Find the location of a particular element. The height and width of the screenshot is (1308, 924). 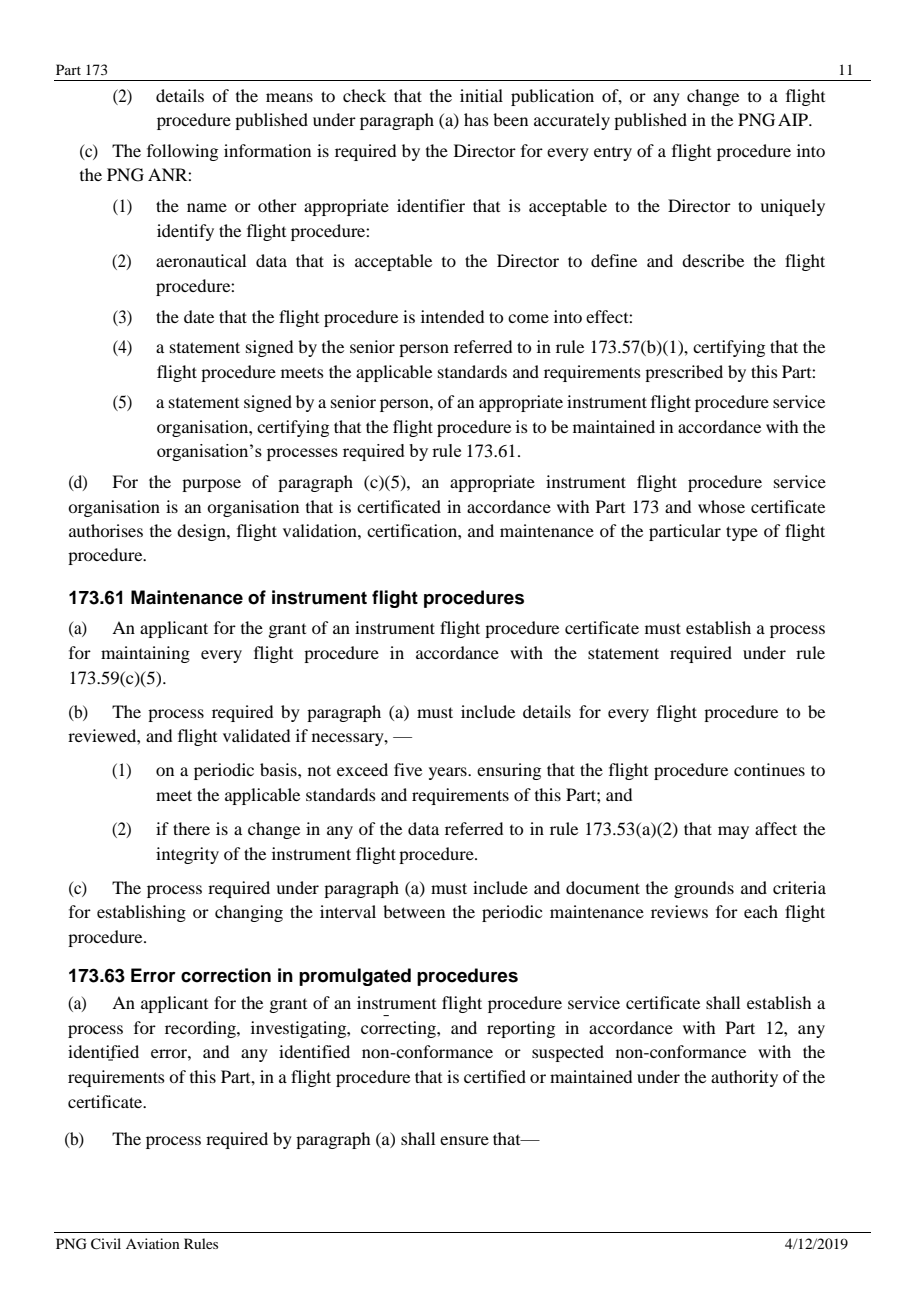

reviews is located at coordinates (679, 911).
